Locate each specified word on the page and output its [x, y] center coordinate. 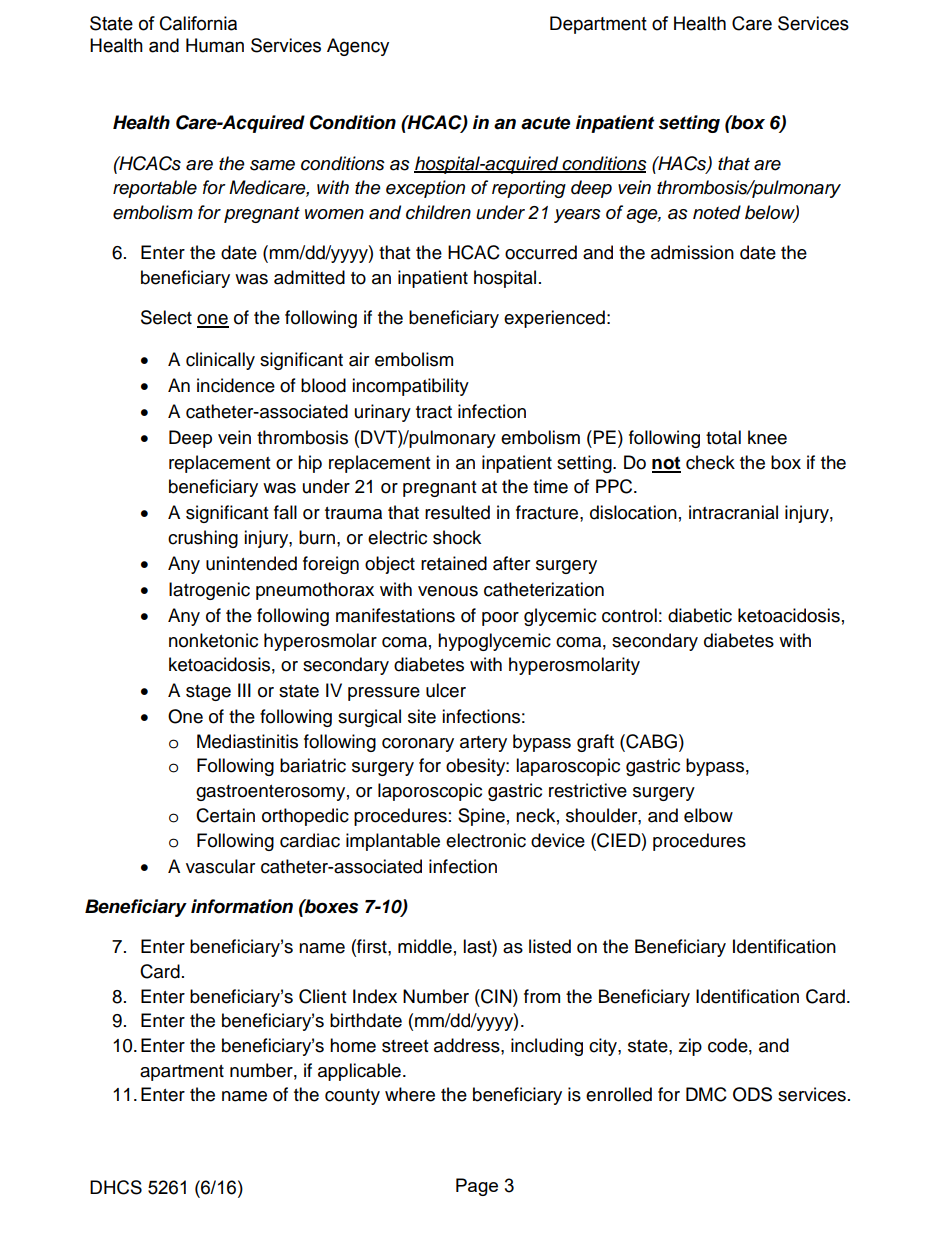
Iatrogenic [209, 591]
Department [598, 25]
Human [215, 45]
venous [448, 591]
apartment [182, 1073]
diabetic [700, 615]
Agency [358, 47]
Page [477, 1187]
